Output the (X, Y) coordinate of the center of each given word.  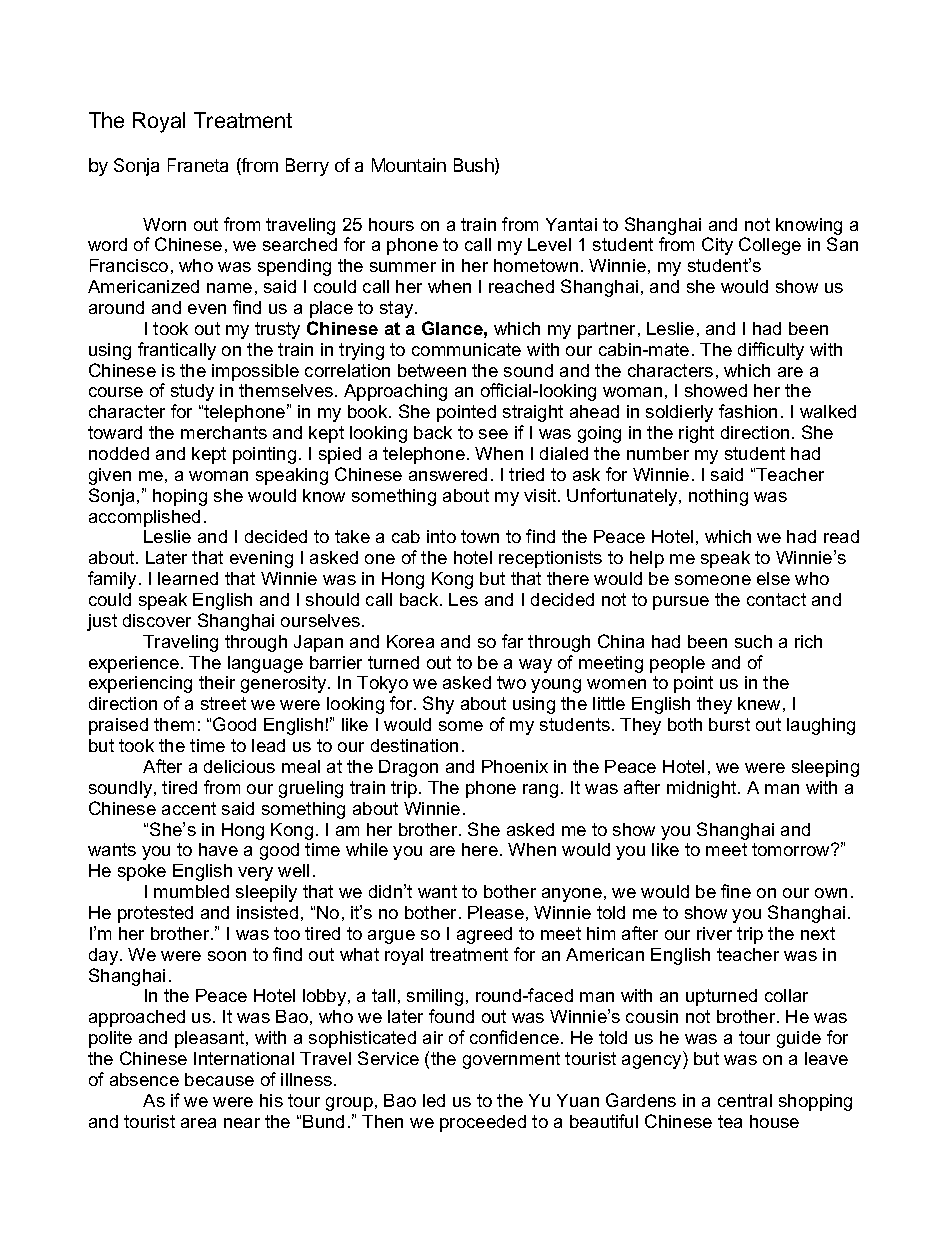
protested (155, 914)
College (770, 246)
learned (188, 578)
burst (729, 724)
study (192, 392)
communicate (466, 349)
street (223, 703)
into (441, 536)
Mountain (409, 165)
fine (736, 891)
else (773, 578)
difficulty (771, 351)
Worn (164, 224)
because (219, 1079)
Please (496, 912)
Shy (438, 705)
